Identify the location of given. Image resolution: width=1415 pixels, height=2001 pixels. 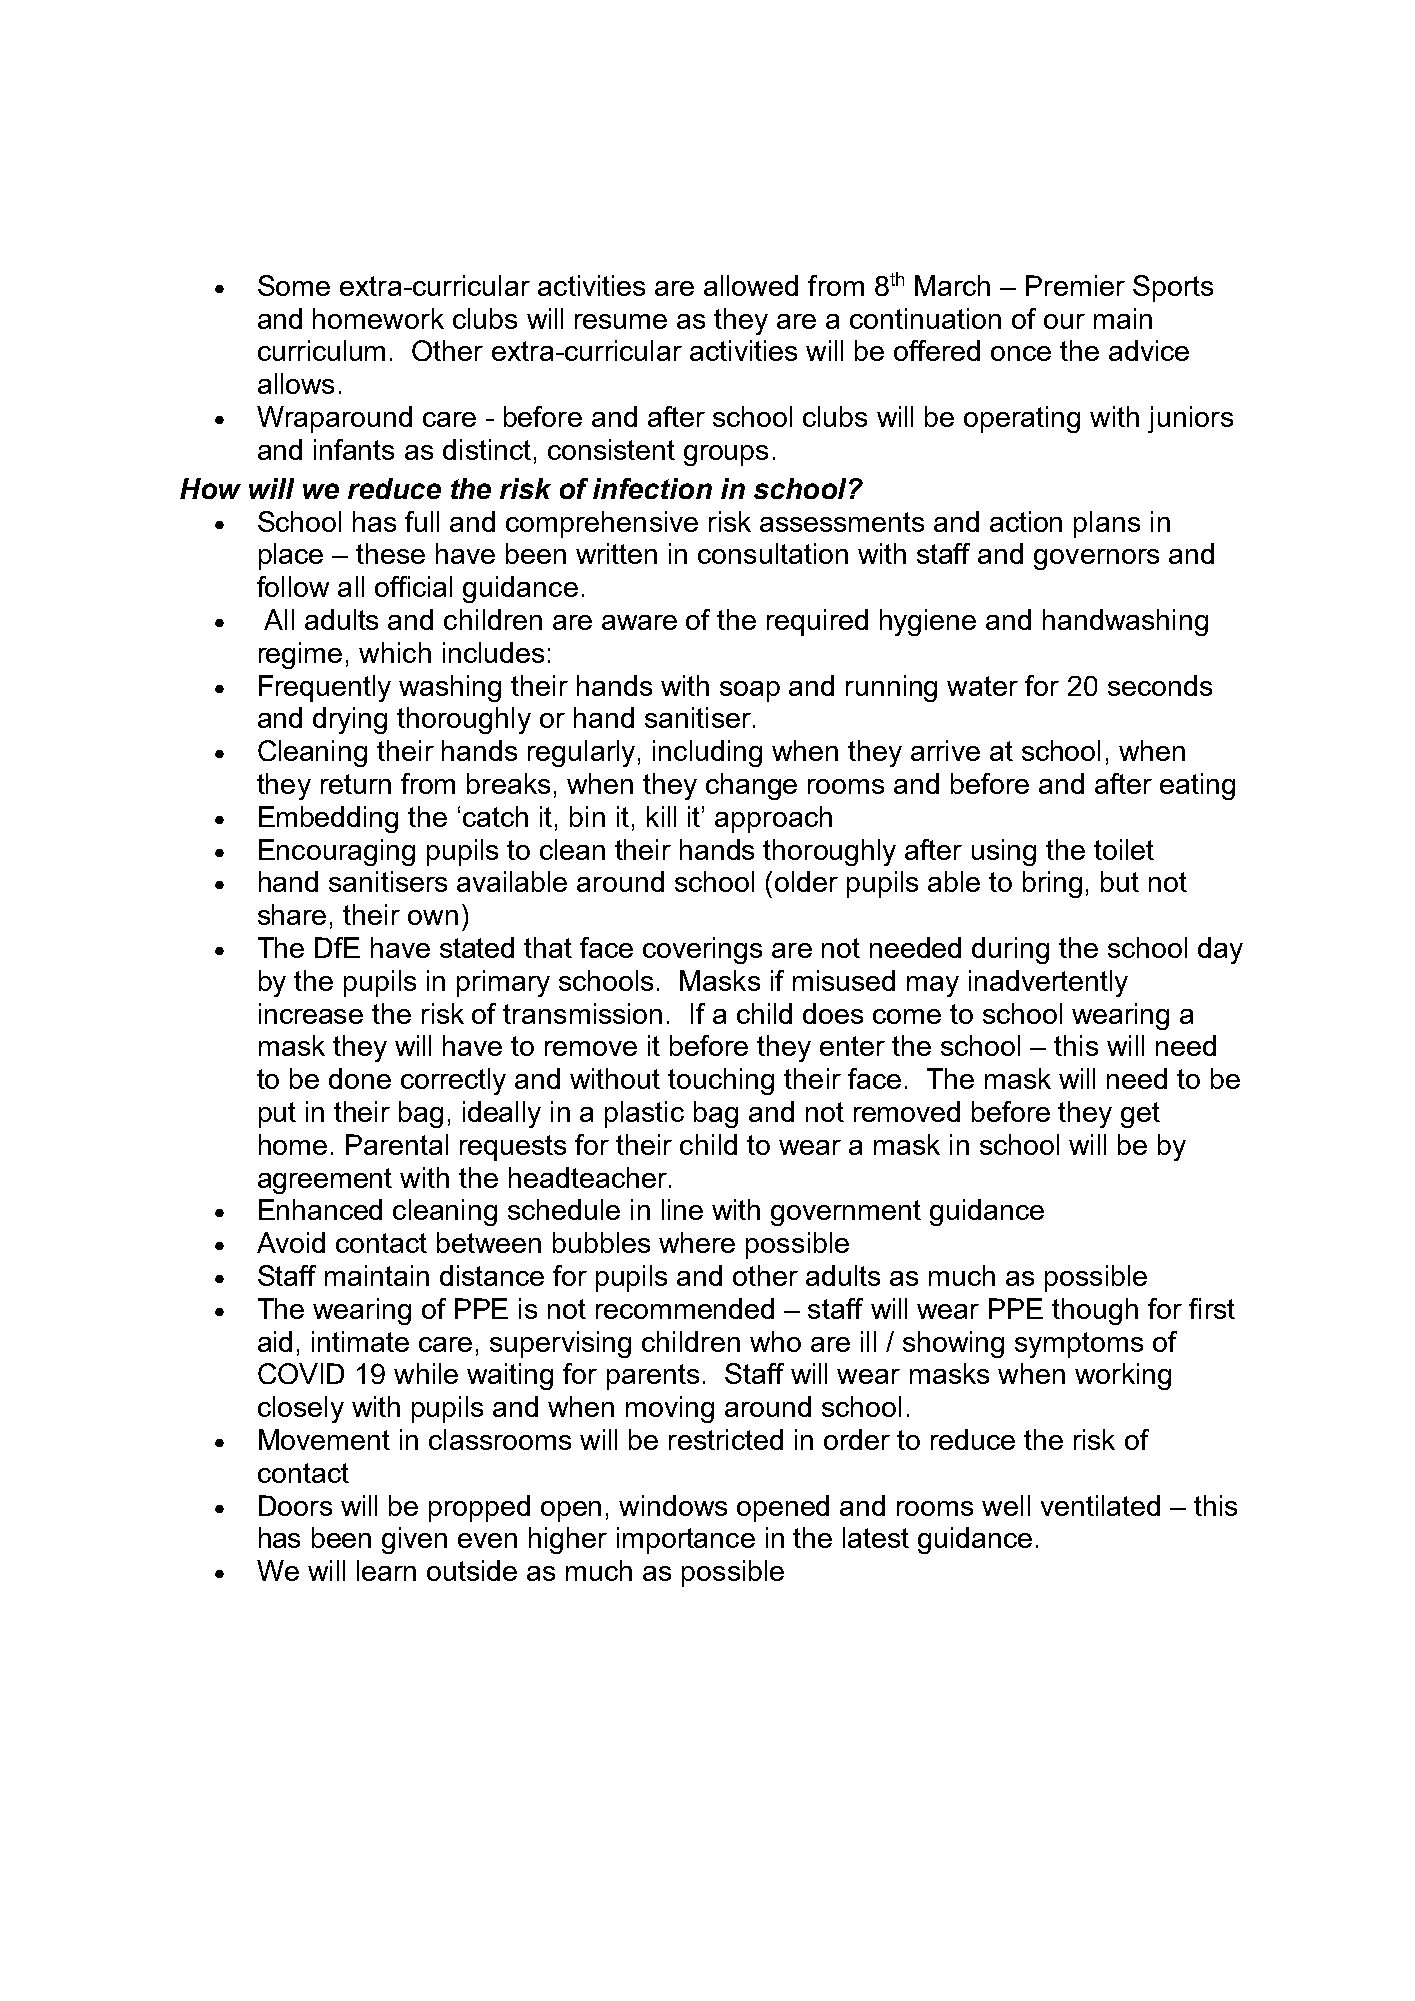
(414, 1540).
